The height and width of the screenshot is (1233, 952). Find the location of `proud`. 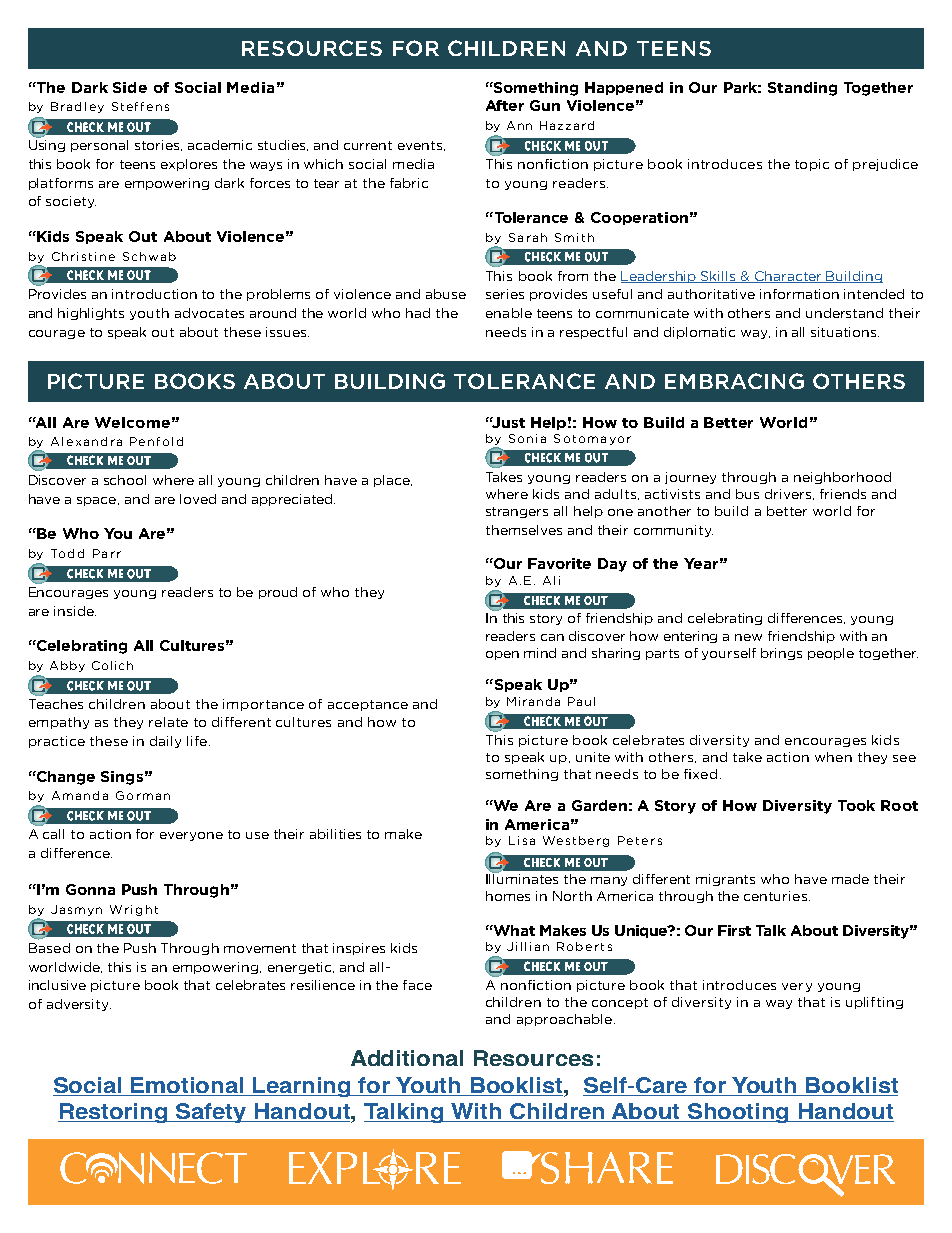

proud is located at coordinates (278, 593).
